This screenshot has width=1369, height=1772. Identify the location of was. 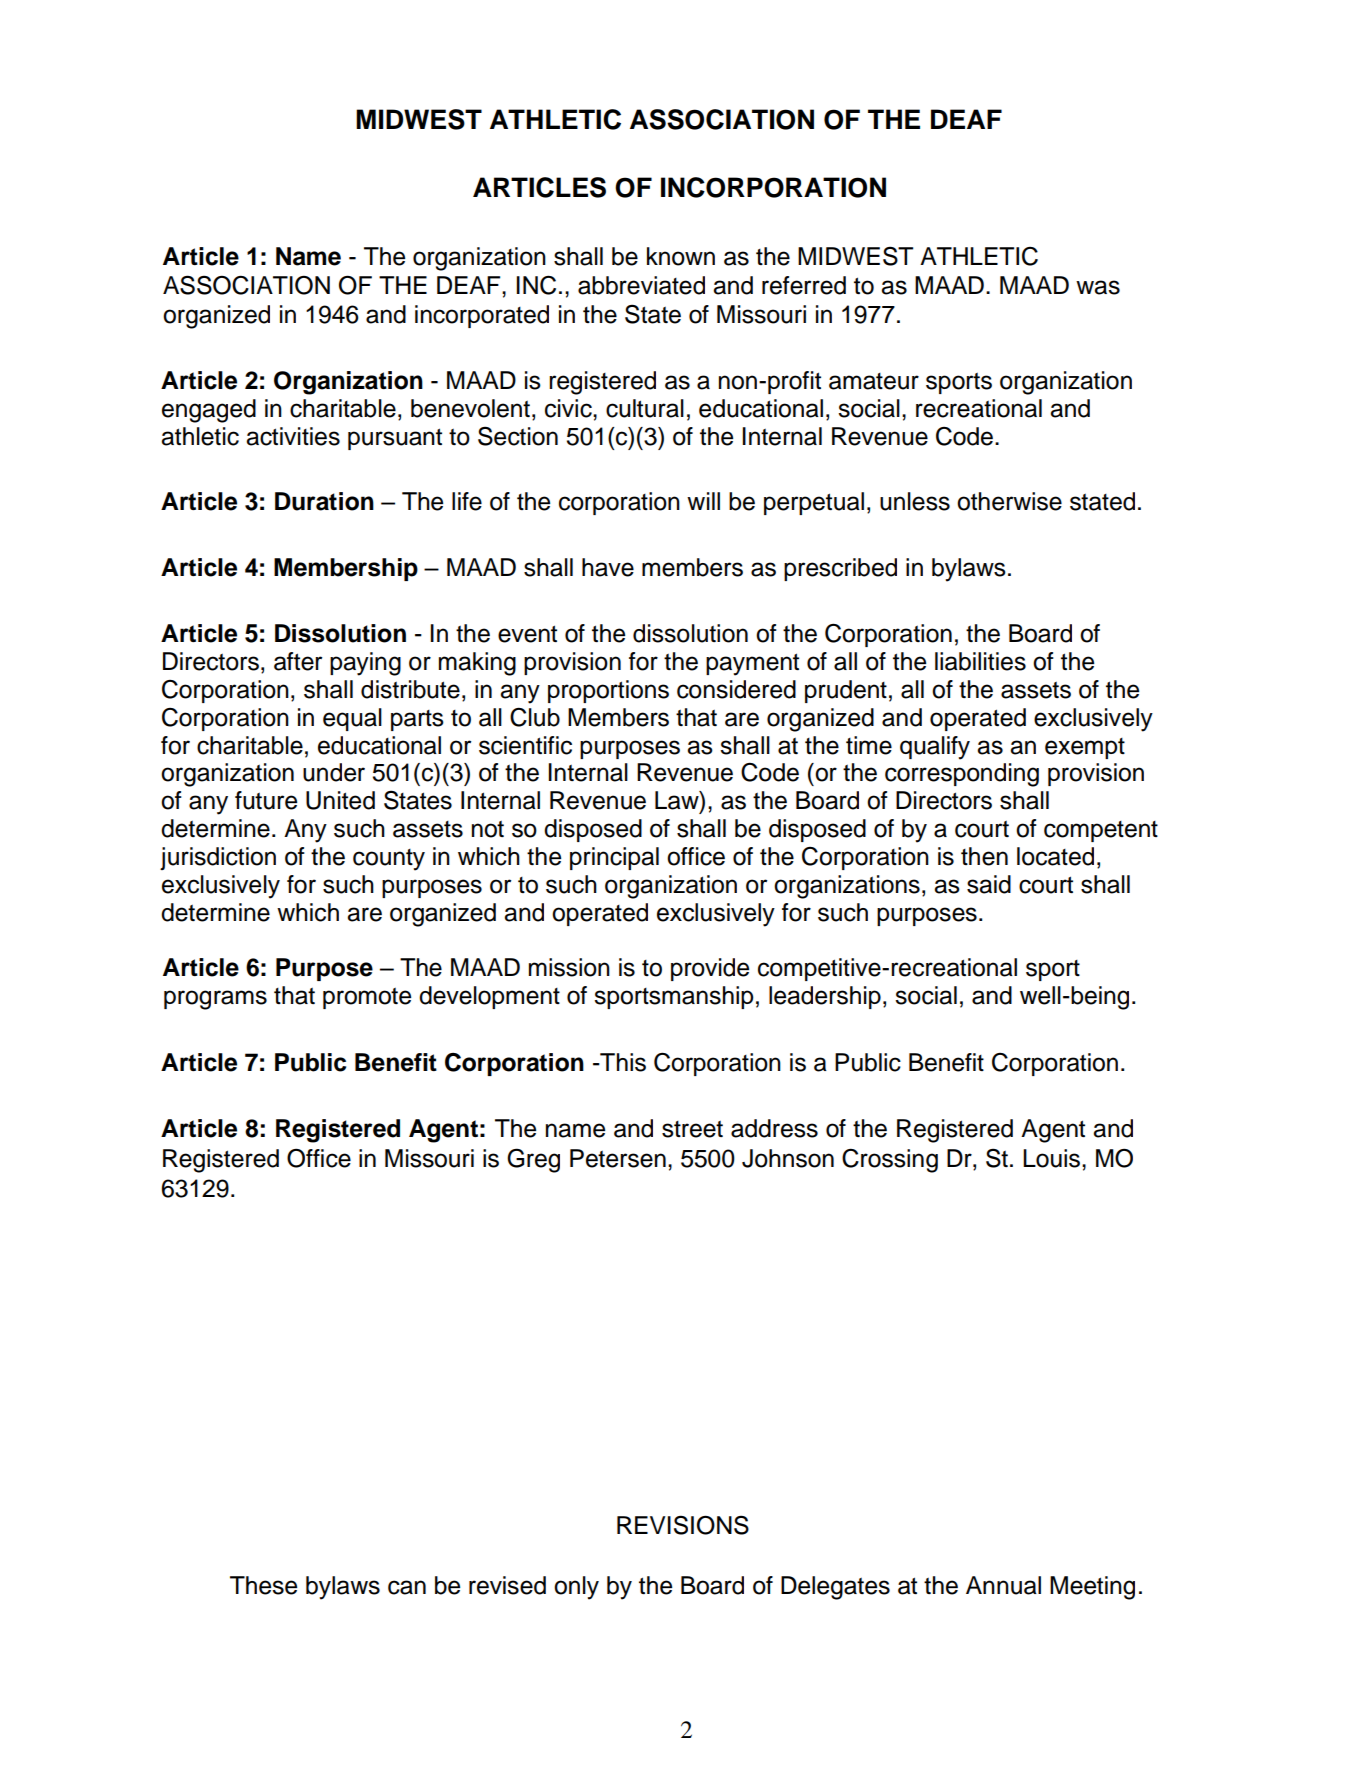
(1098, 287).
